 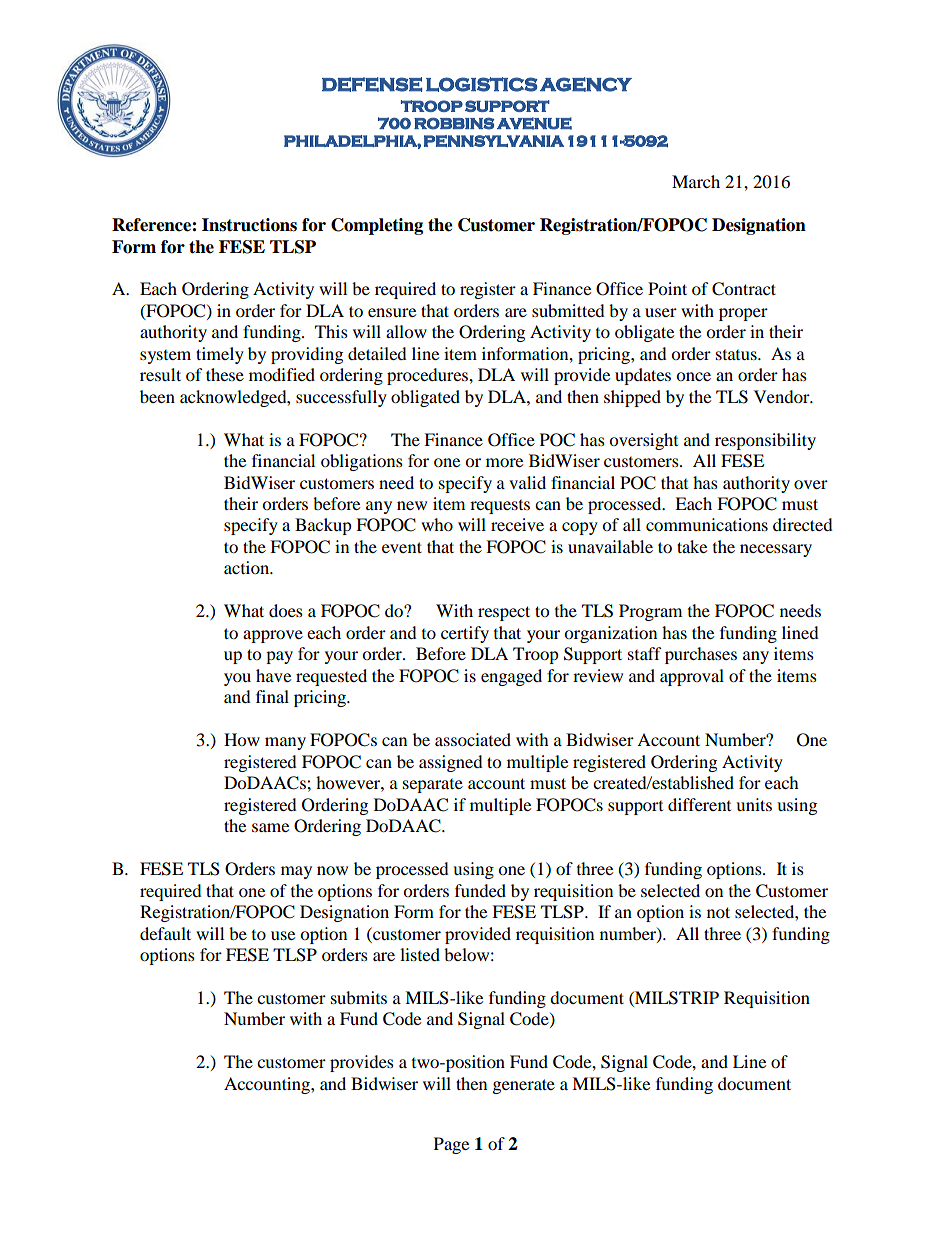 I want to click on March, so click(x=696, y=181).
